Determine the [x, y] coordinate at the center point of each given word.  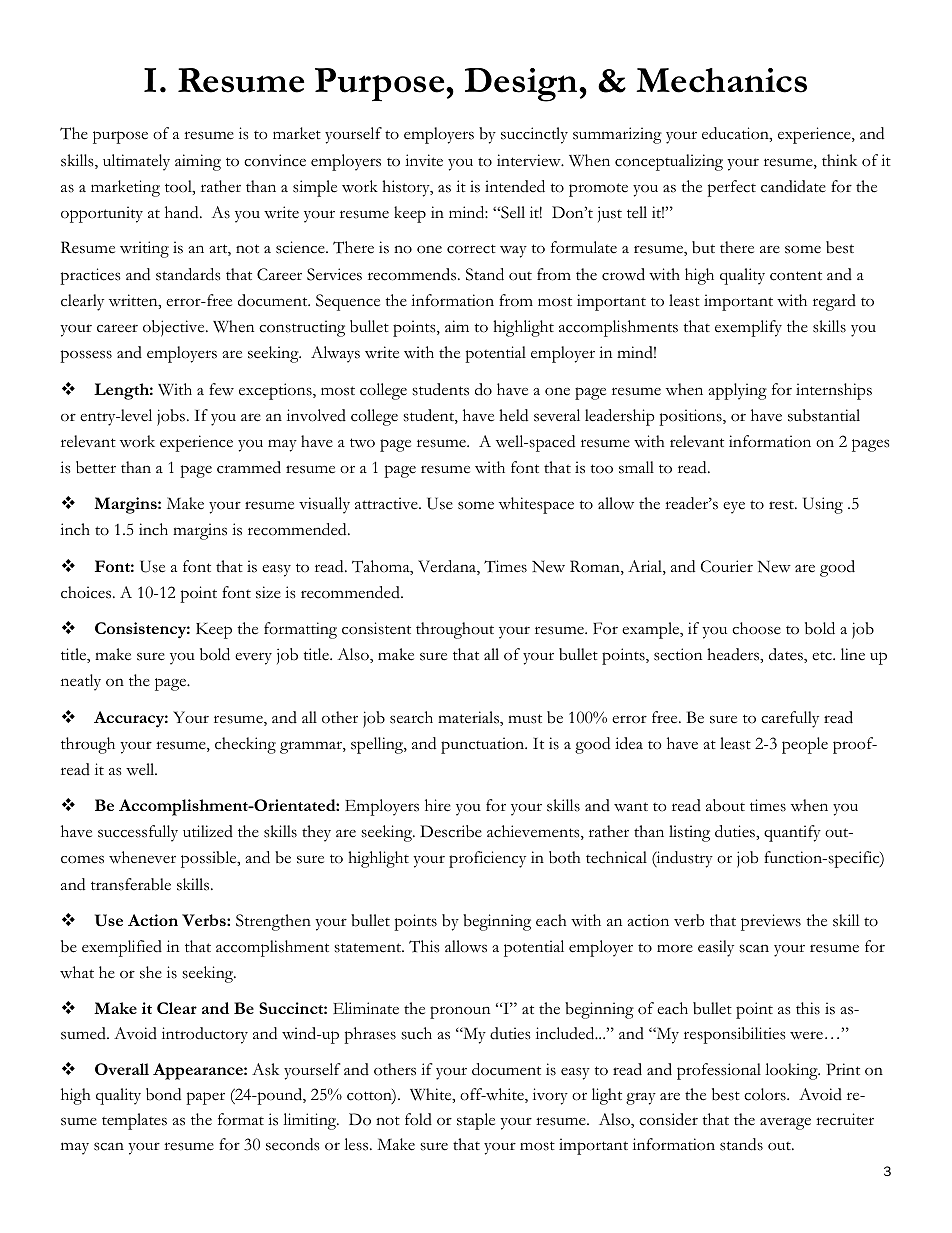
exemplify [748, 328]
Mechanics [721, 80]
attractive [387, 503]
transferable [131, 884]
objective [175, 328]
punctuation [484, 745]
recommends [413, 274]
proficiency [487, 859]
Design [522, 85]
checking [245, 745]
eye [734, 508]
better [96, 467]
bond [163, 1094]
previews [771, 922]
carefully [790, 719]
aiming [198, 162]
